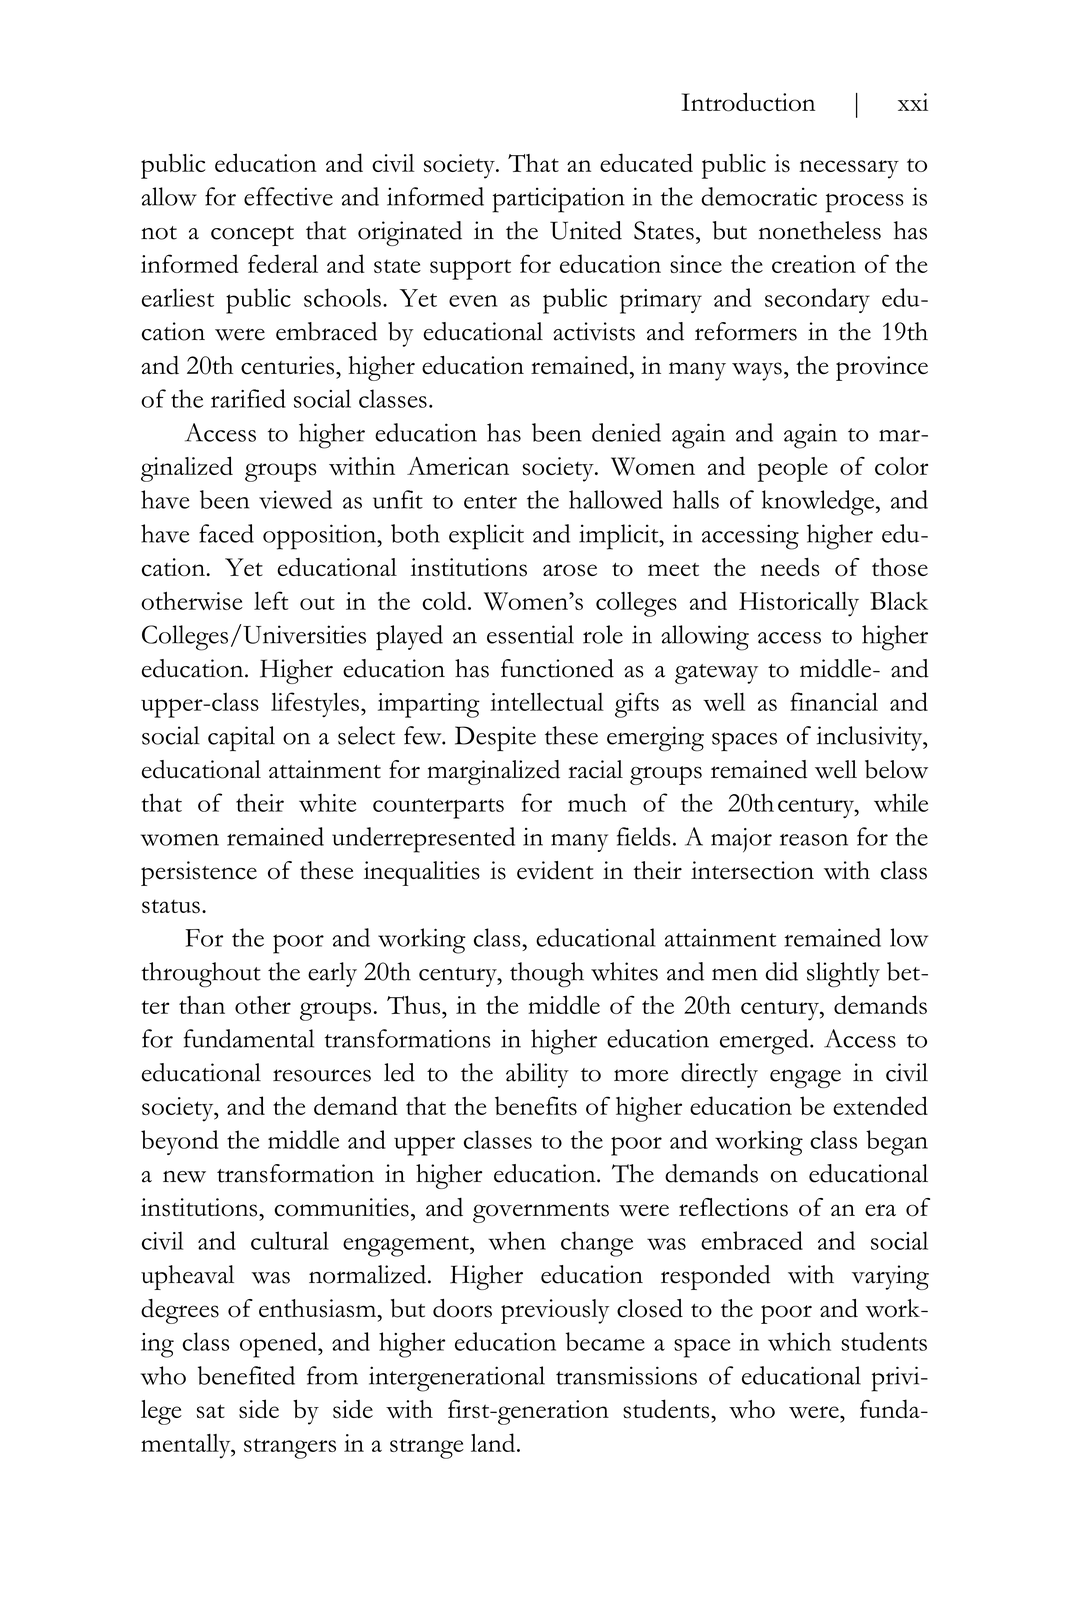  Describe the element at coordinates (880, 1105) in the image. I see `extended` at that location.
